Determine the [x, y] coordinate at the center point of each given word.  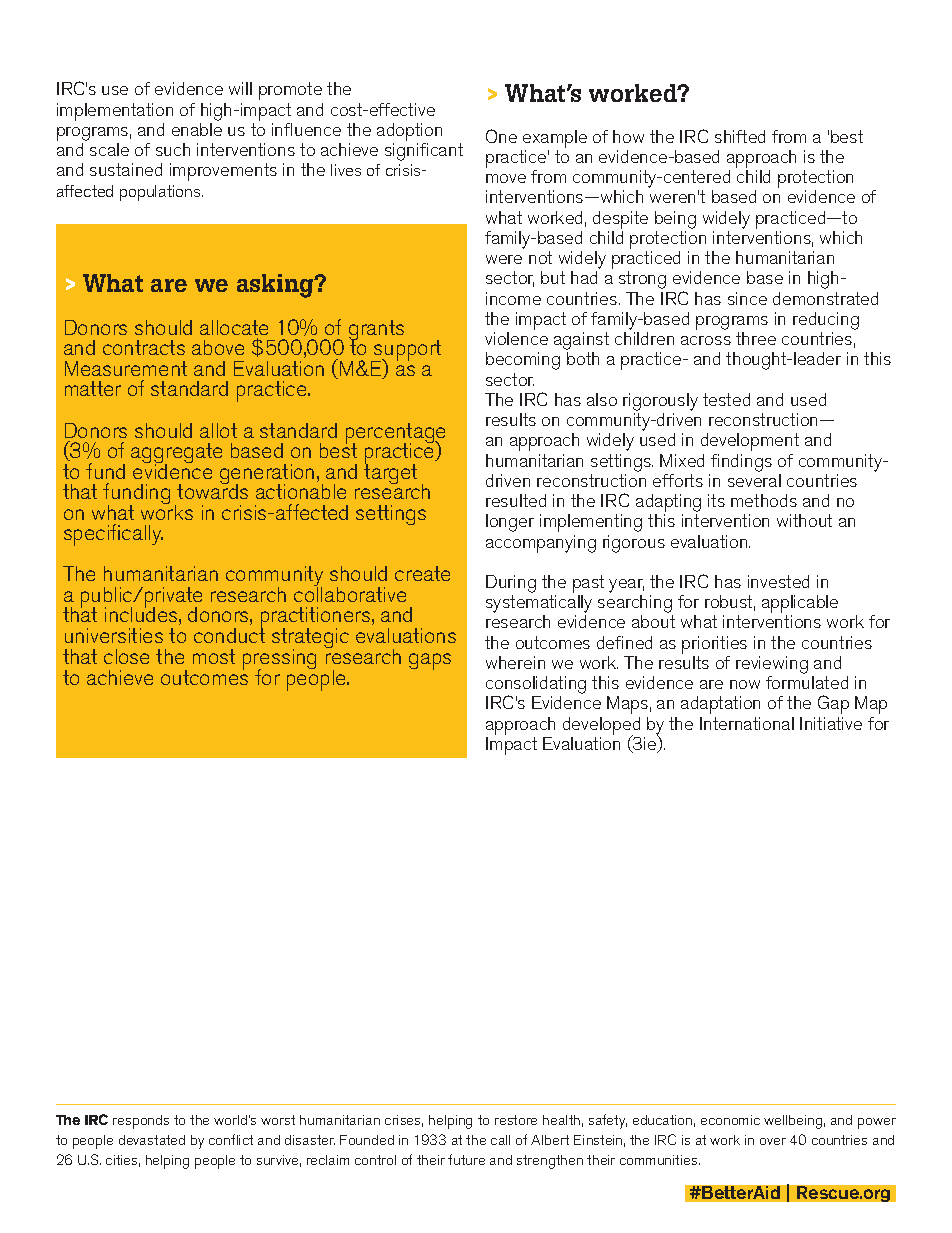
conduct [229, 634]
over [773, 1141]
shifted [740, 136]
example [555, 139]
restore [516, 1120]
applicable [800, 605]
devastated [152, 1140]
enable [197, 129]
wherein [515, 662]
